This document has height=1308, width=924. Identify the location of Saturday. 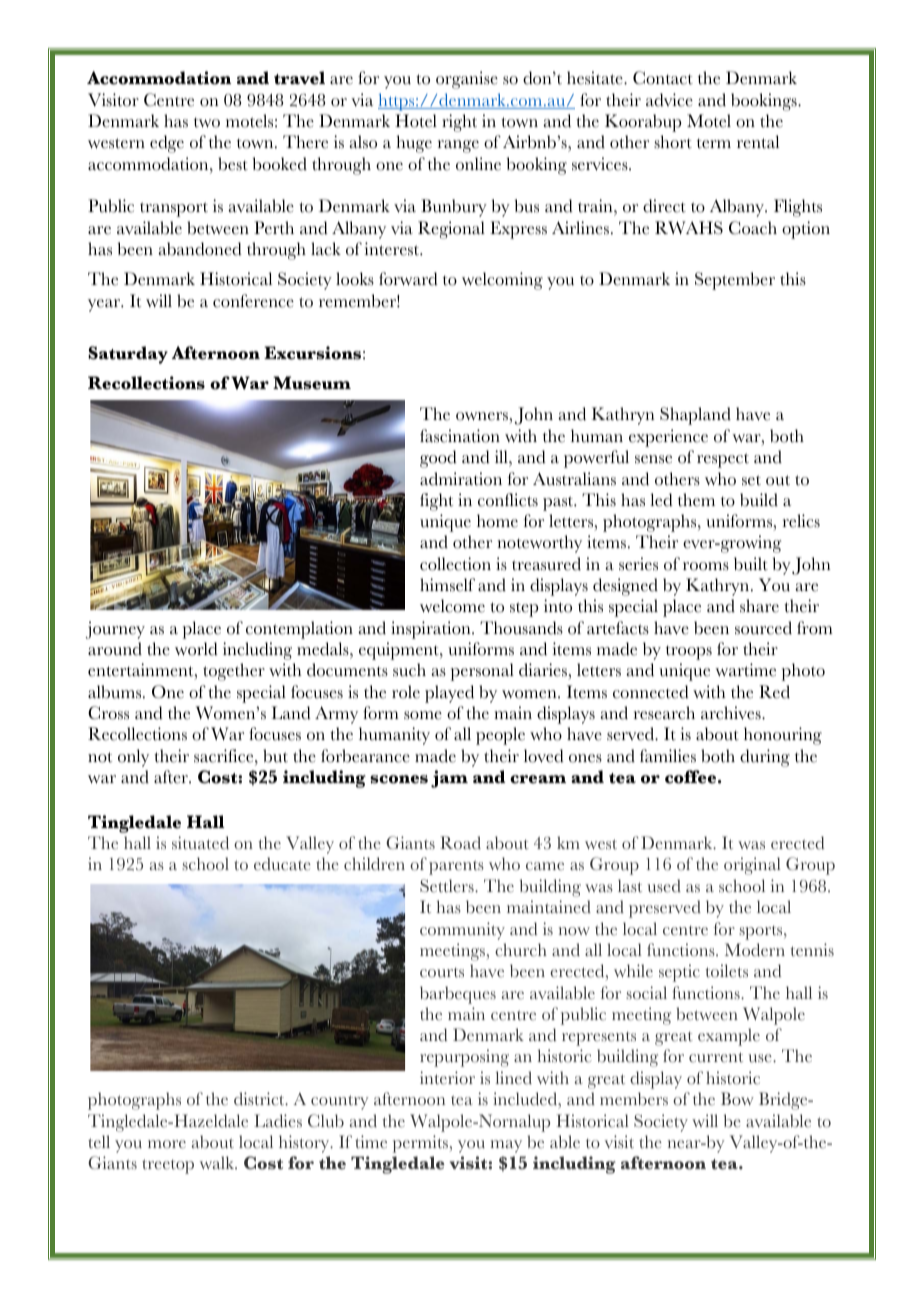
(128, 355).
